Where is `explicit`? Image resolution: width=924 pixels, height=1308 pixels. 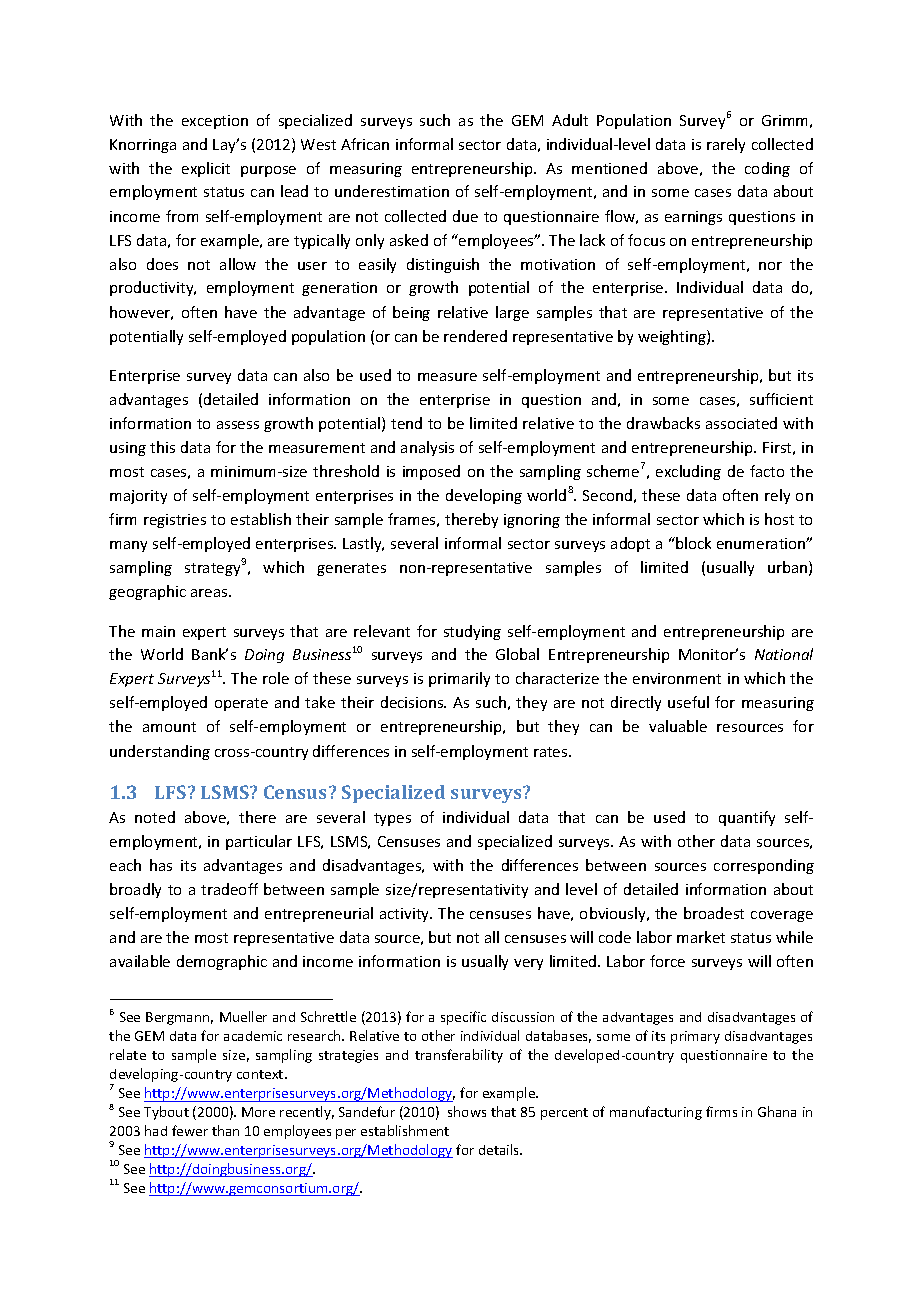
explicit is located at coordinates (206, 169).
